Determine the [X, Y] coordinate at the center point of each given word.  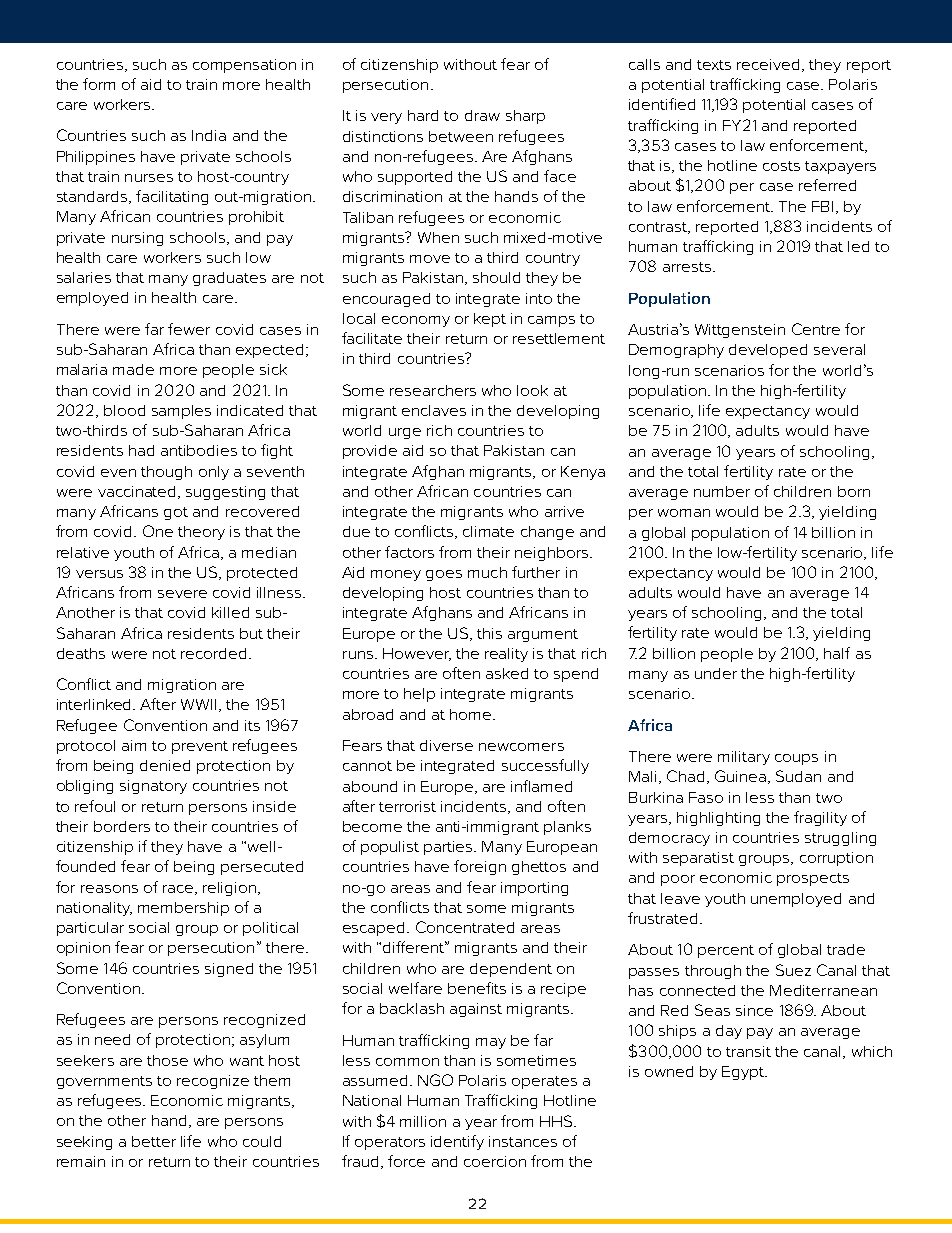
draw [482, 115]
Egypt [744, 1073]
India [209, 135]
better [154, 1141]
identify [457, 1142]
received [770, 65]
